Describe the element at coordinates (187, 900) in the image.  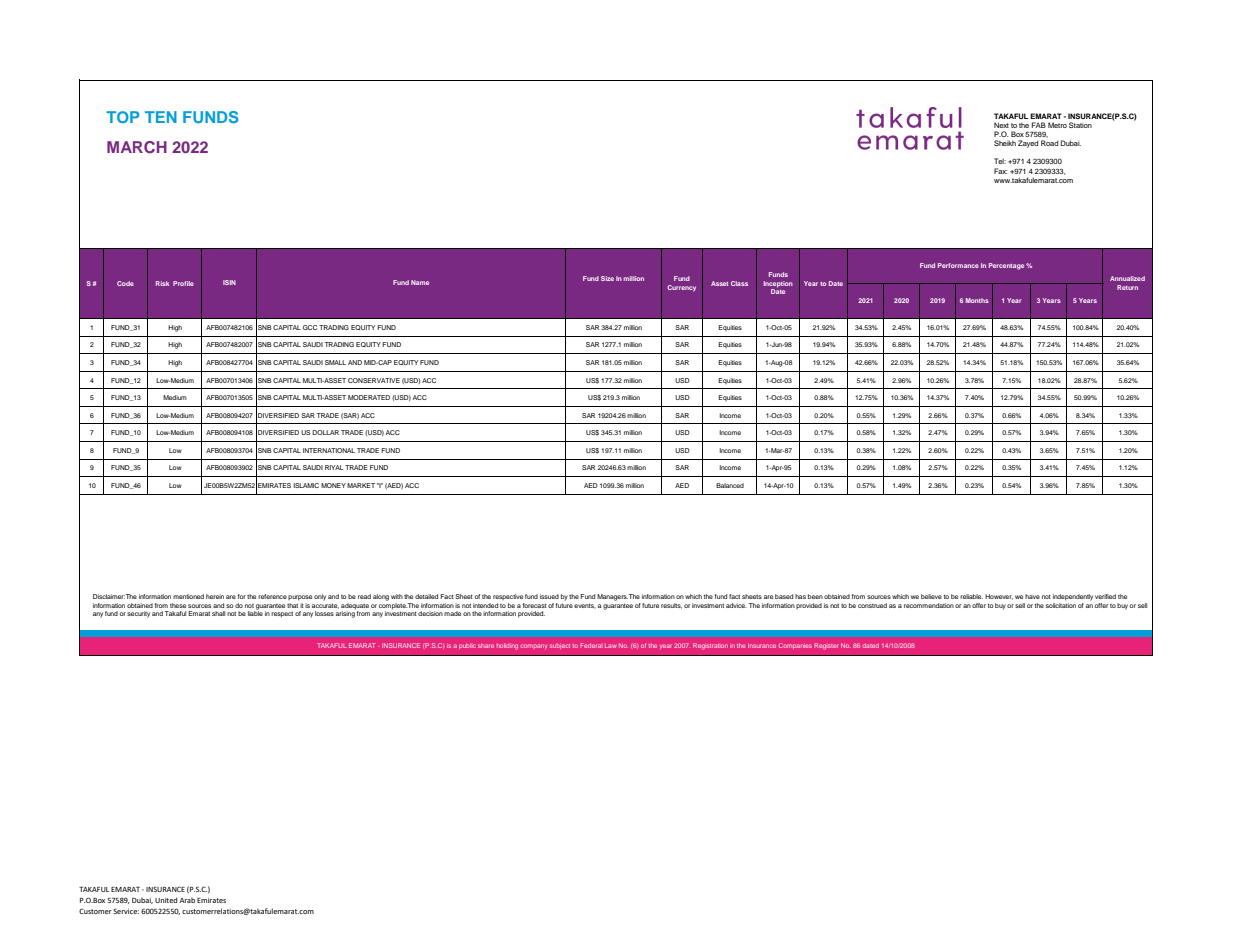
I see `Arab` at that location.
